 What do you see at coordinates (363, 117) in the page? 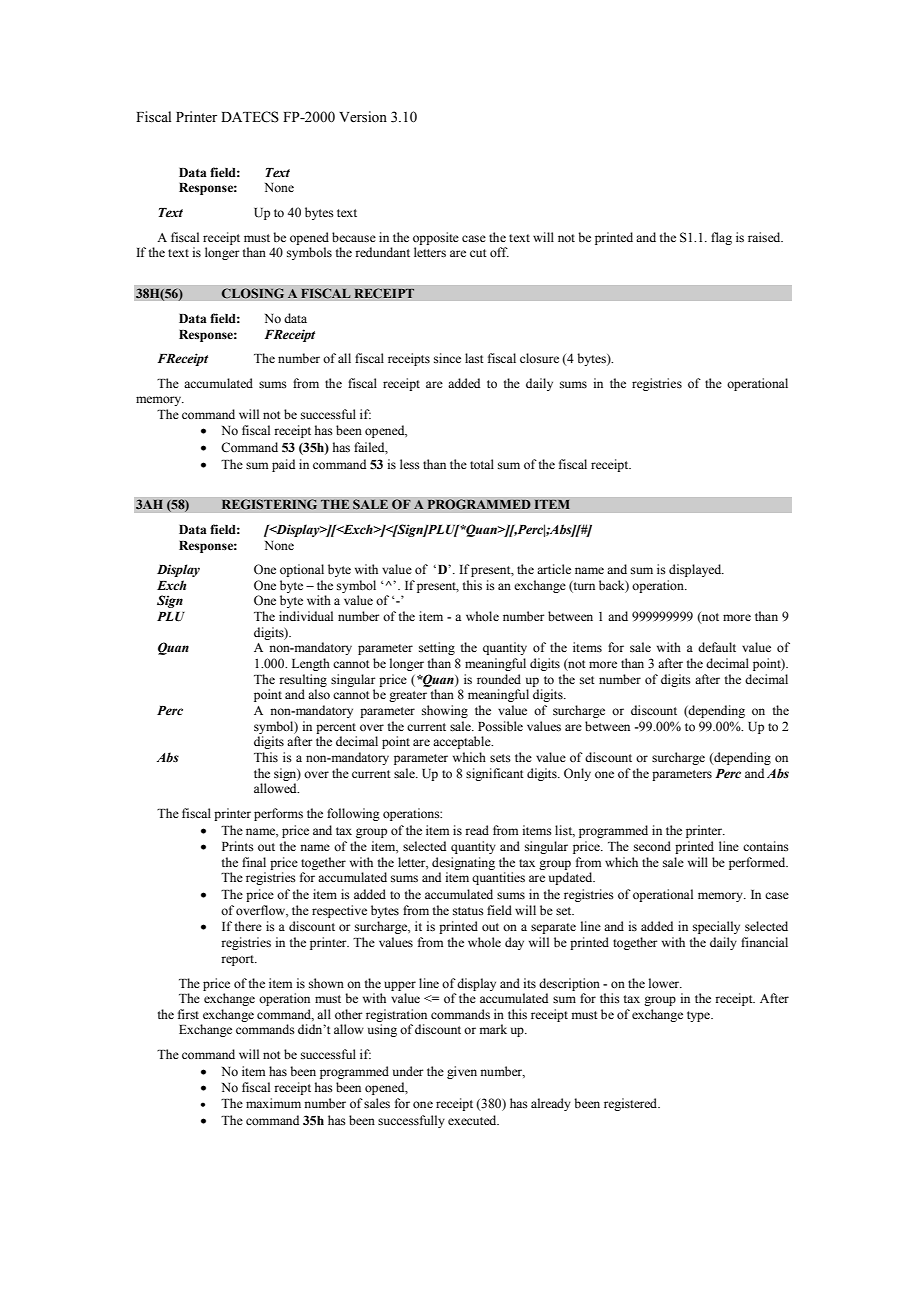
I see `Version` at bounding box center [363, 117].
